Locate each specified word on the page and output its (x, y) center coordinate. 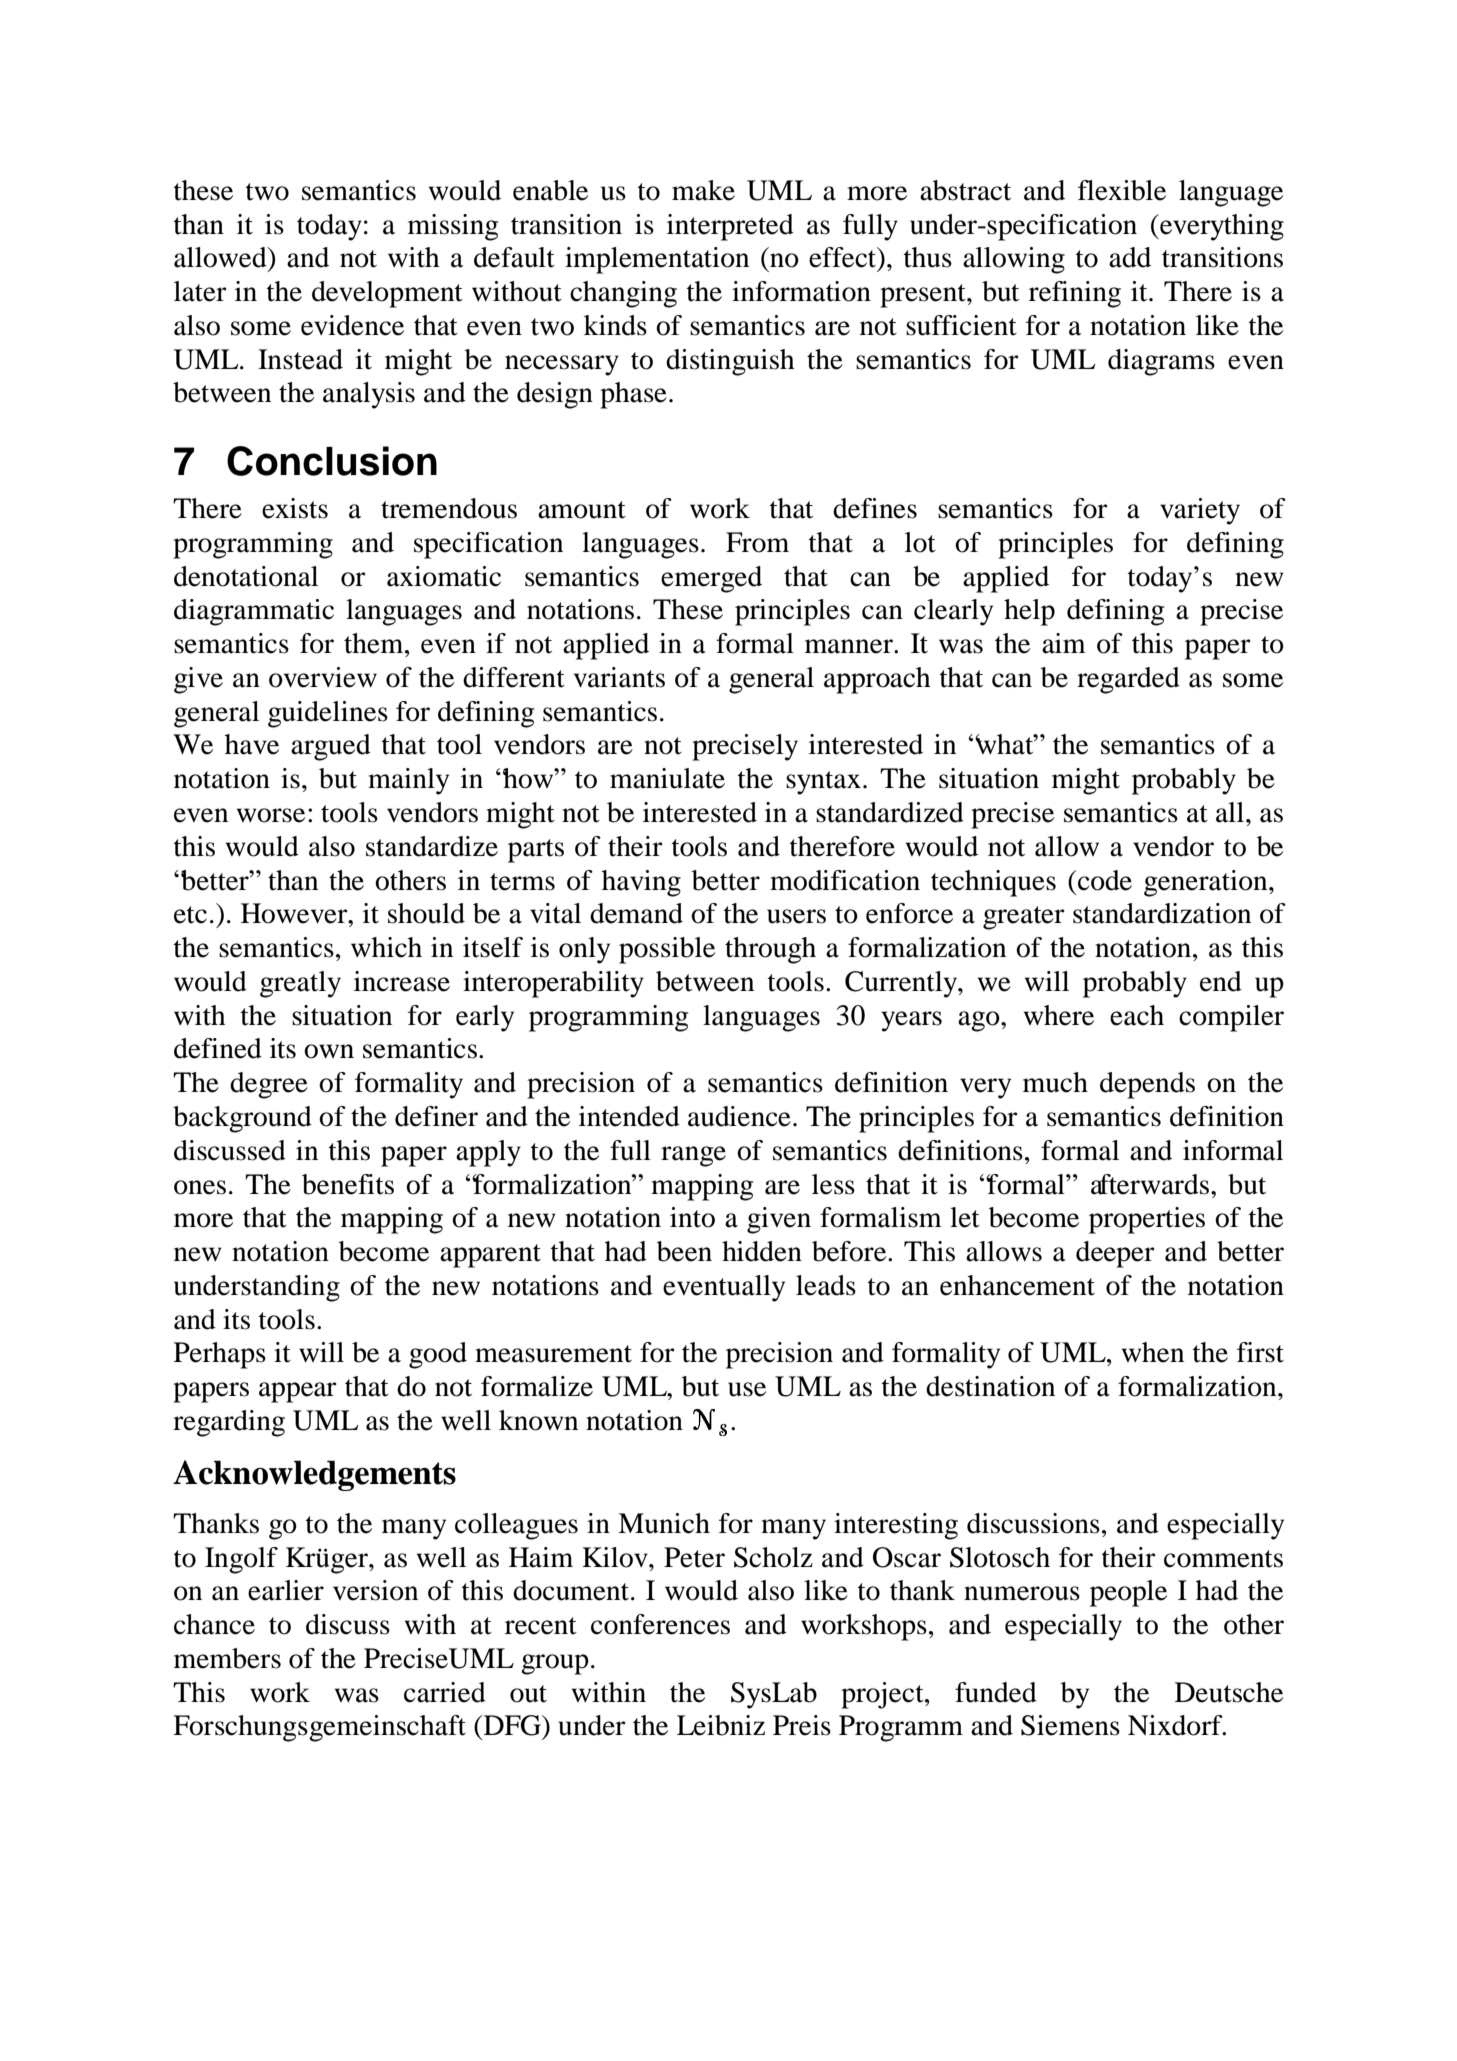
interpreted (730, 227)
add (1130, 257)
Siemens (1070, 1725)
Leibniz (721, 1725)
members (227, 1658)
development (387, 294)
